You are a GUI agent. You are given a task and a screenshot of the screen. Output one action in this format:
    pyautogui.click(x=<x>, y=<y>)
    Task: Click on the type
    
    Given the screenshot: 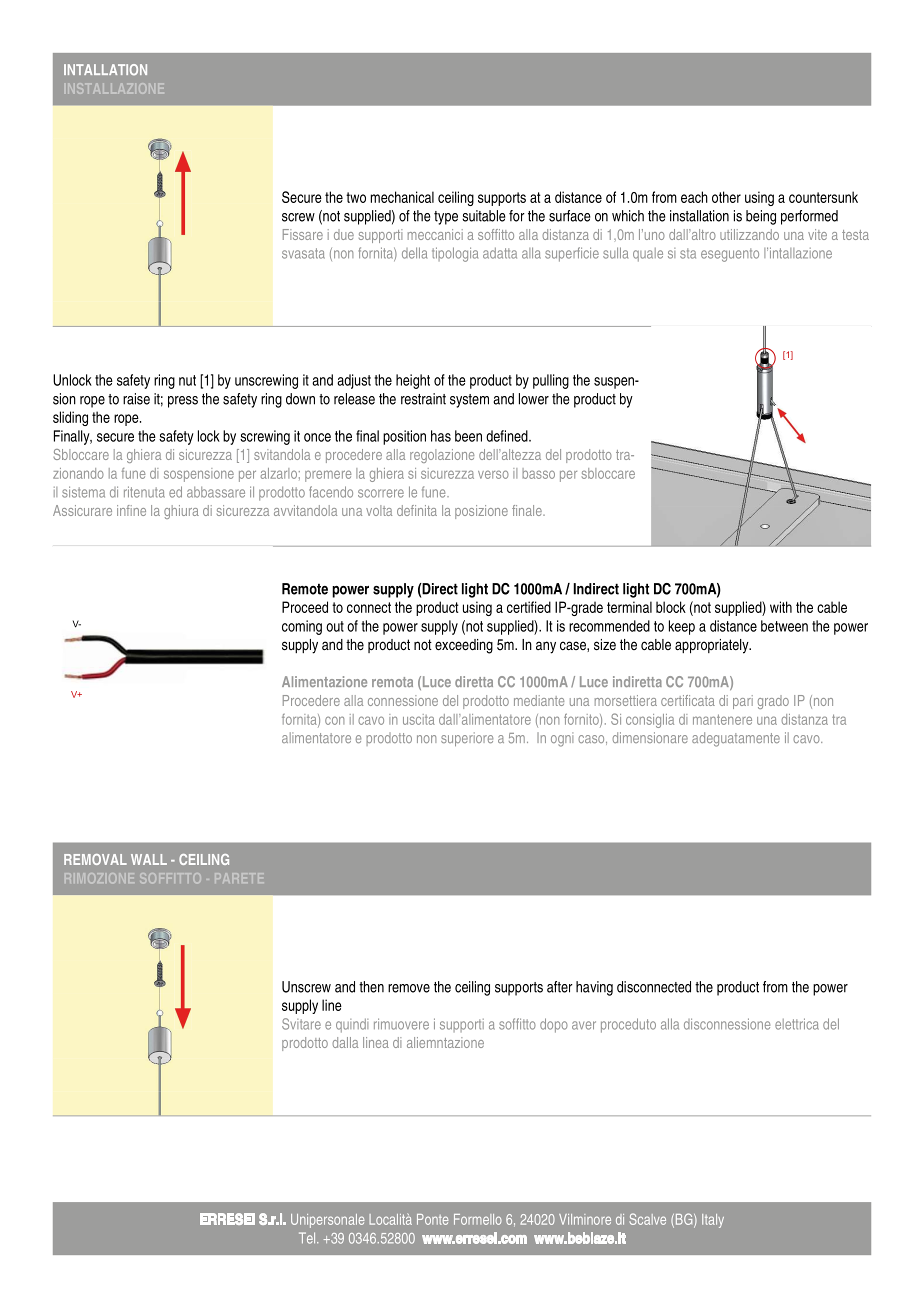 What is the action you would take?
    pyautogui.click(x=446, y=218)
